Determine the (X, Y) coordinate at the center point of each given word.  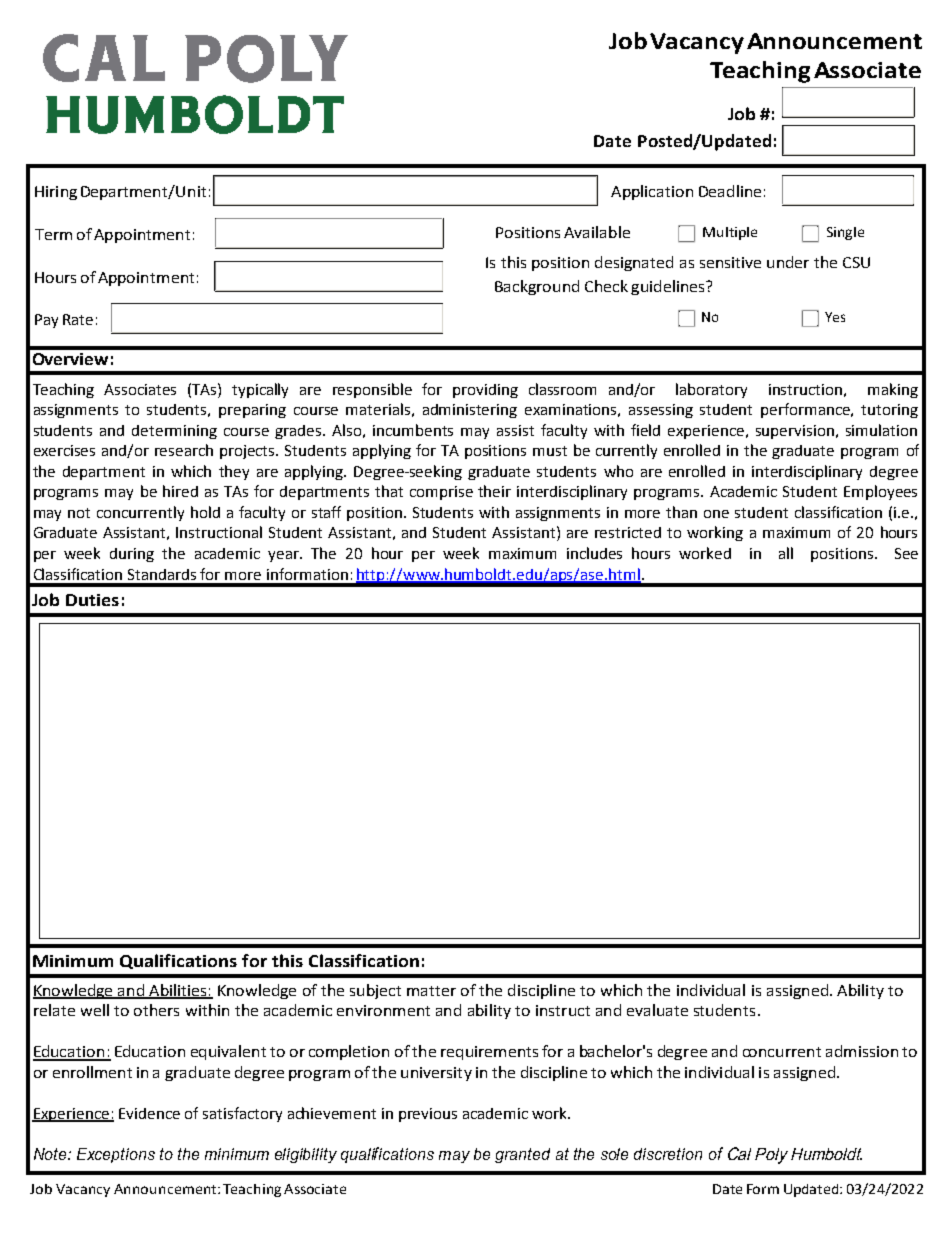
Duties (92, 600)
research (184, 450)
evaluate (657, 1010)
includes (594, 553)
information (307, 574)
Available (597, 232)
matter (431, 991)
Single (845, 233)
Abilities (178, 991)
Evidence (149, 1113)
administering (470, 411)
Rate (78, 319)
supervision (795, 432)
